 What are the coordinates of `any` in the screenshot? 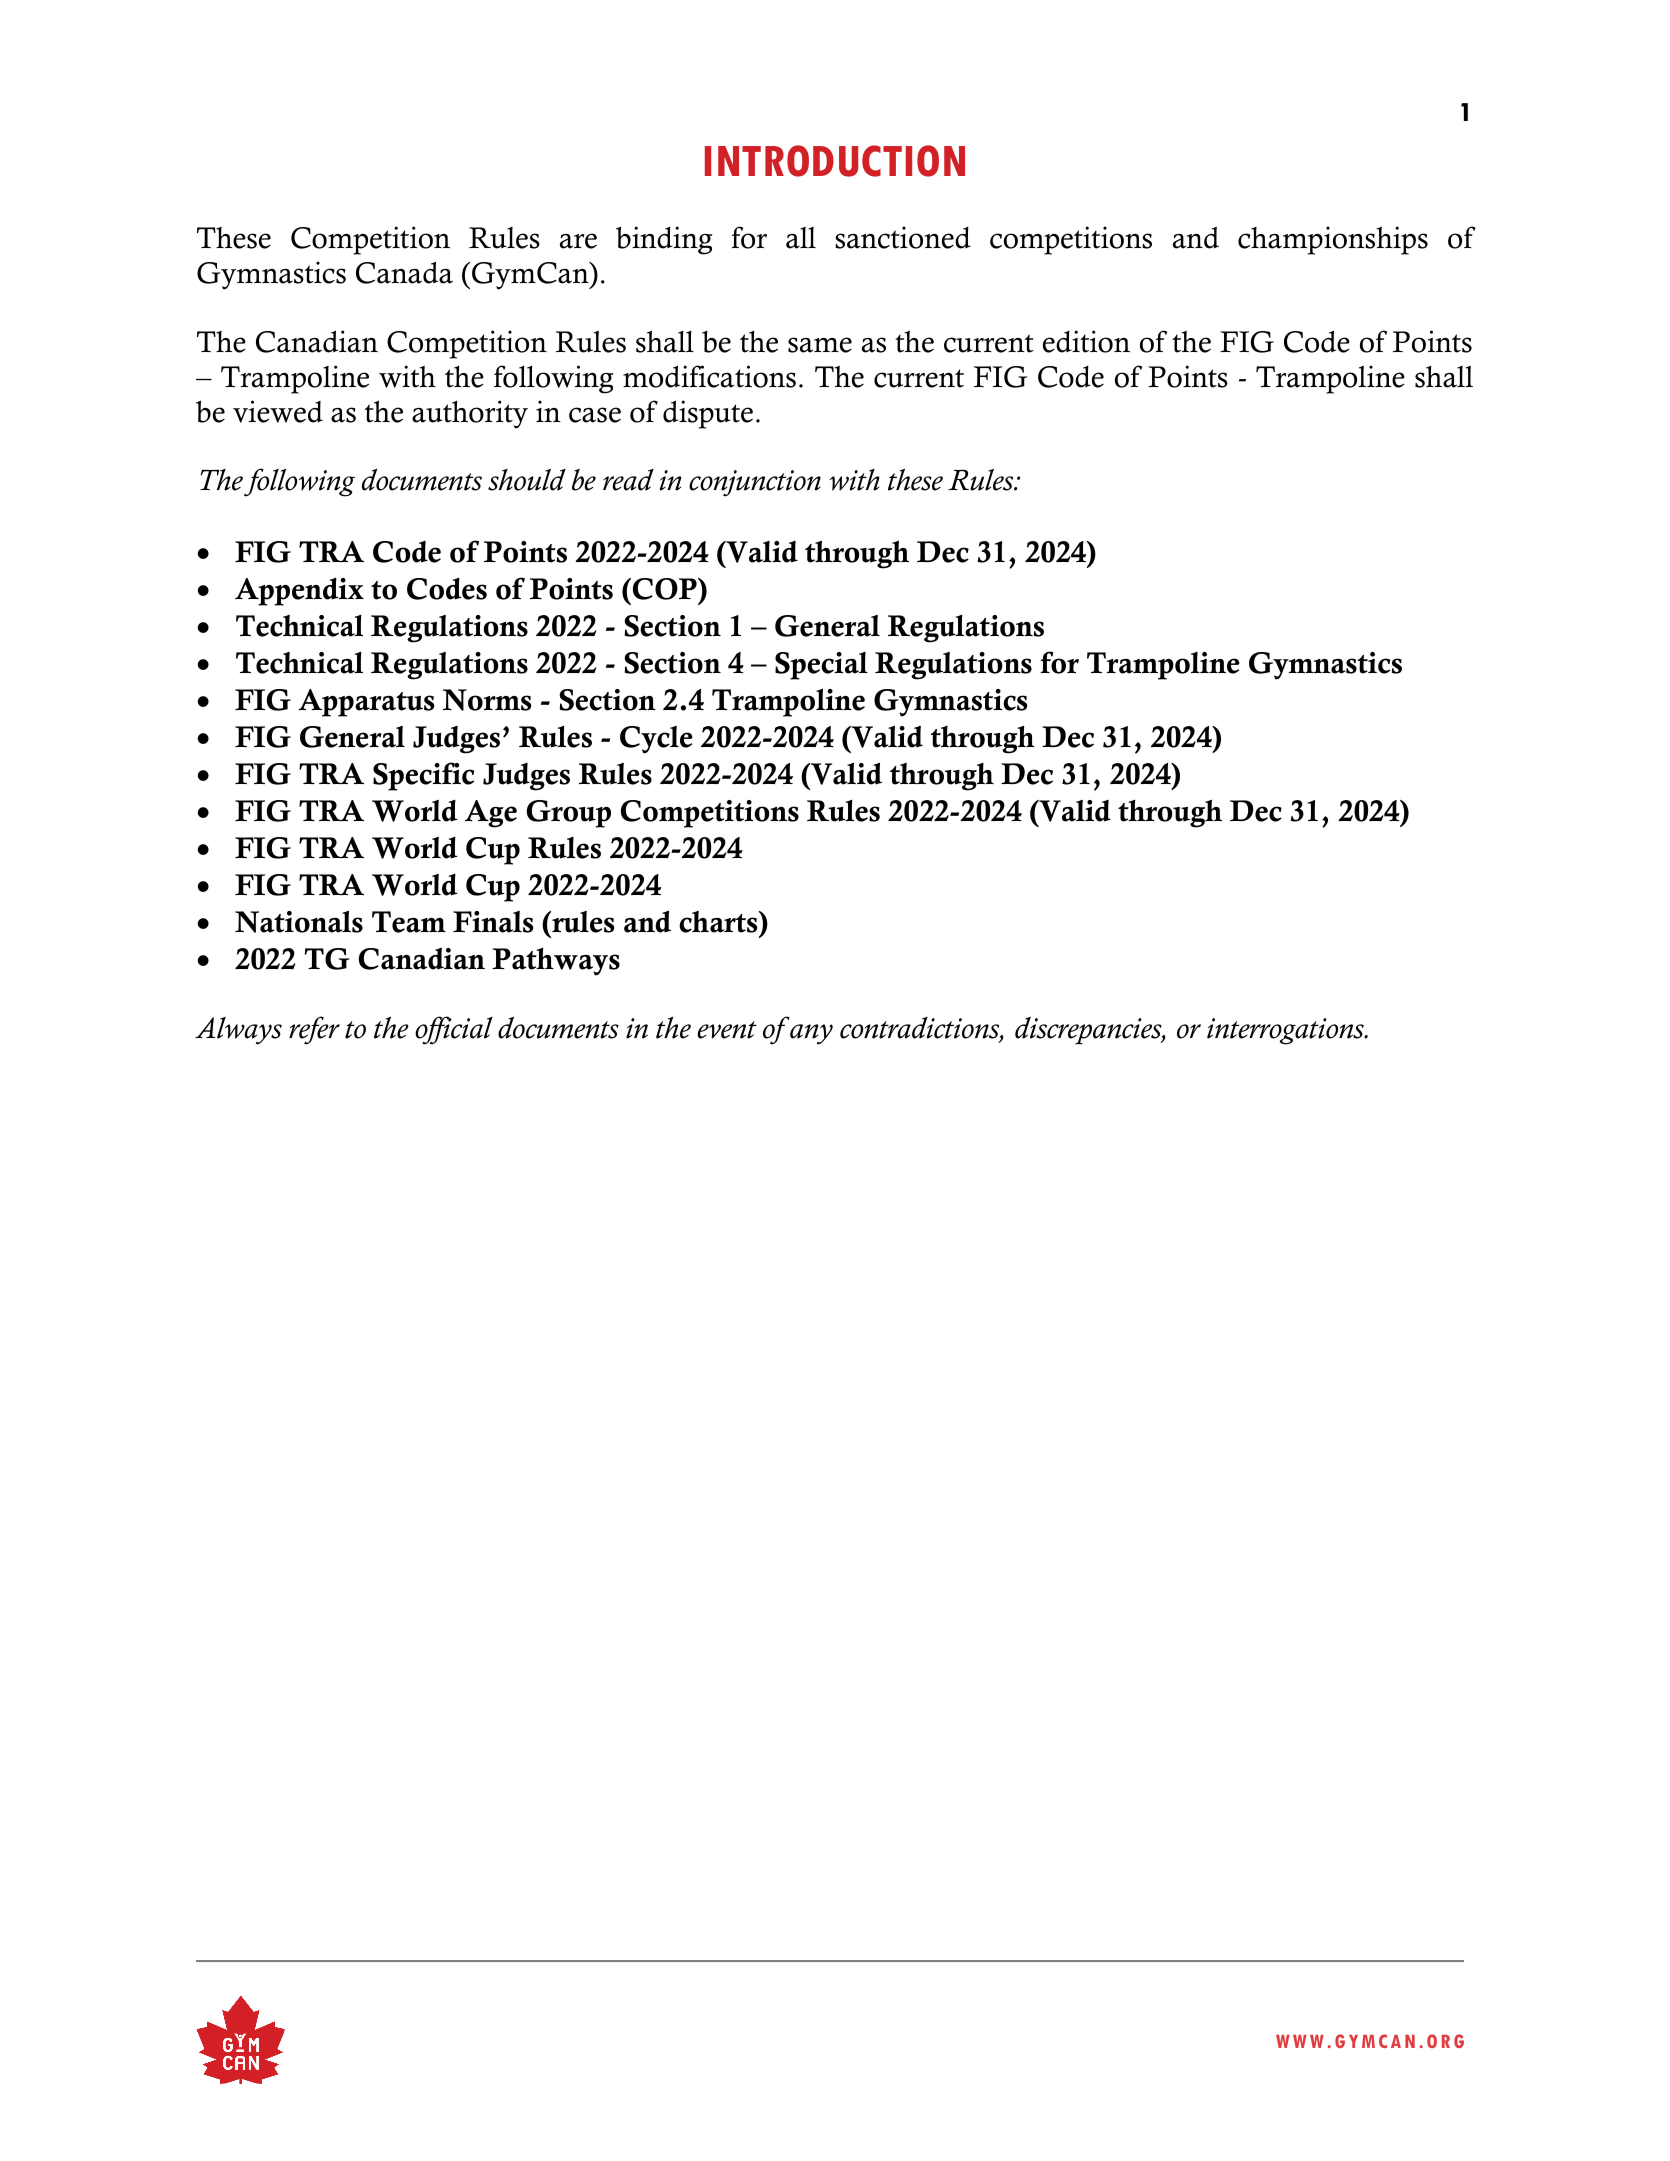 It's located at (811, 1034).
